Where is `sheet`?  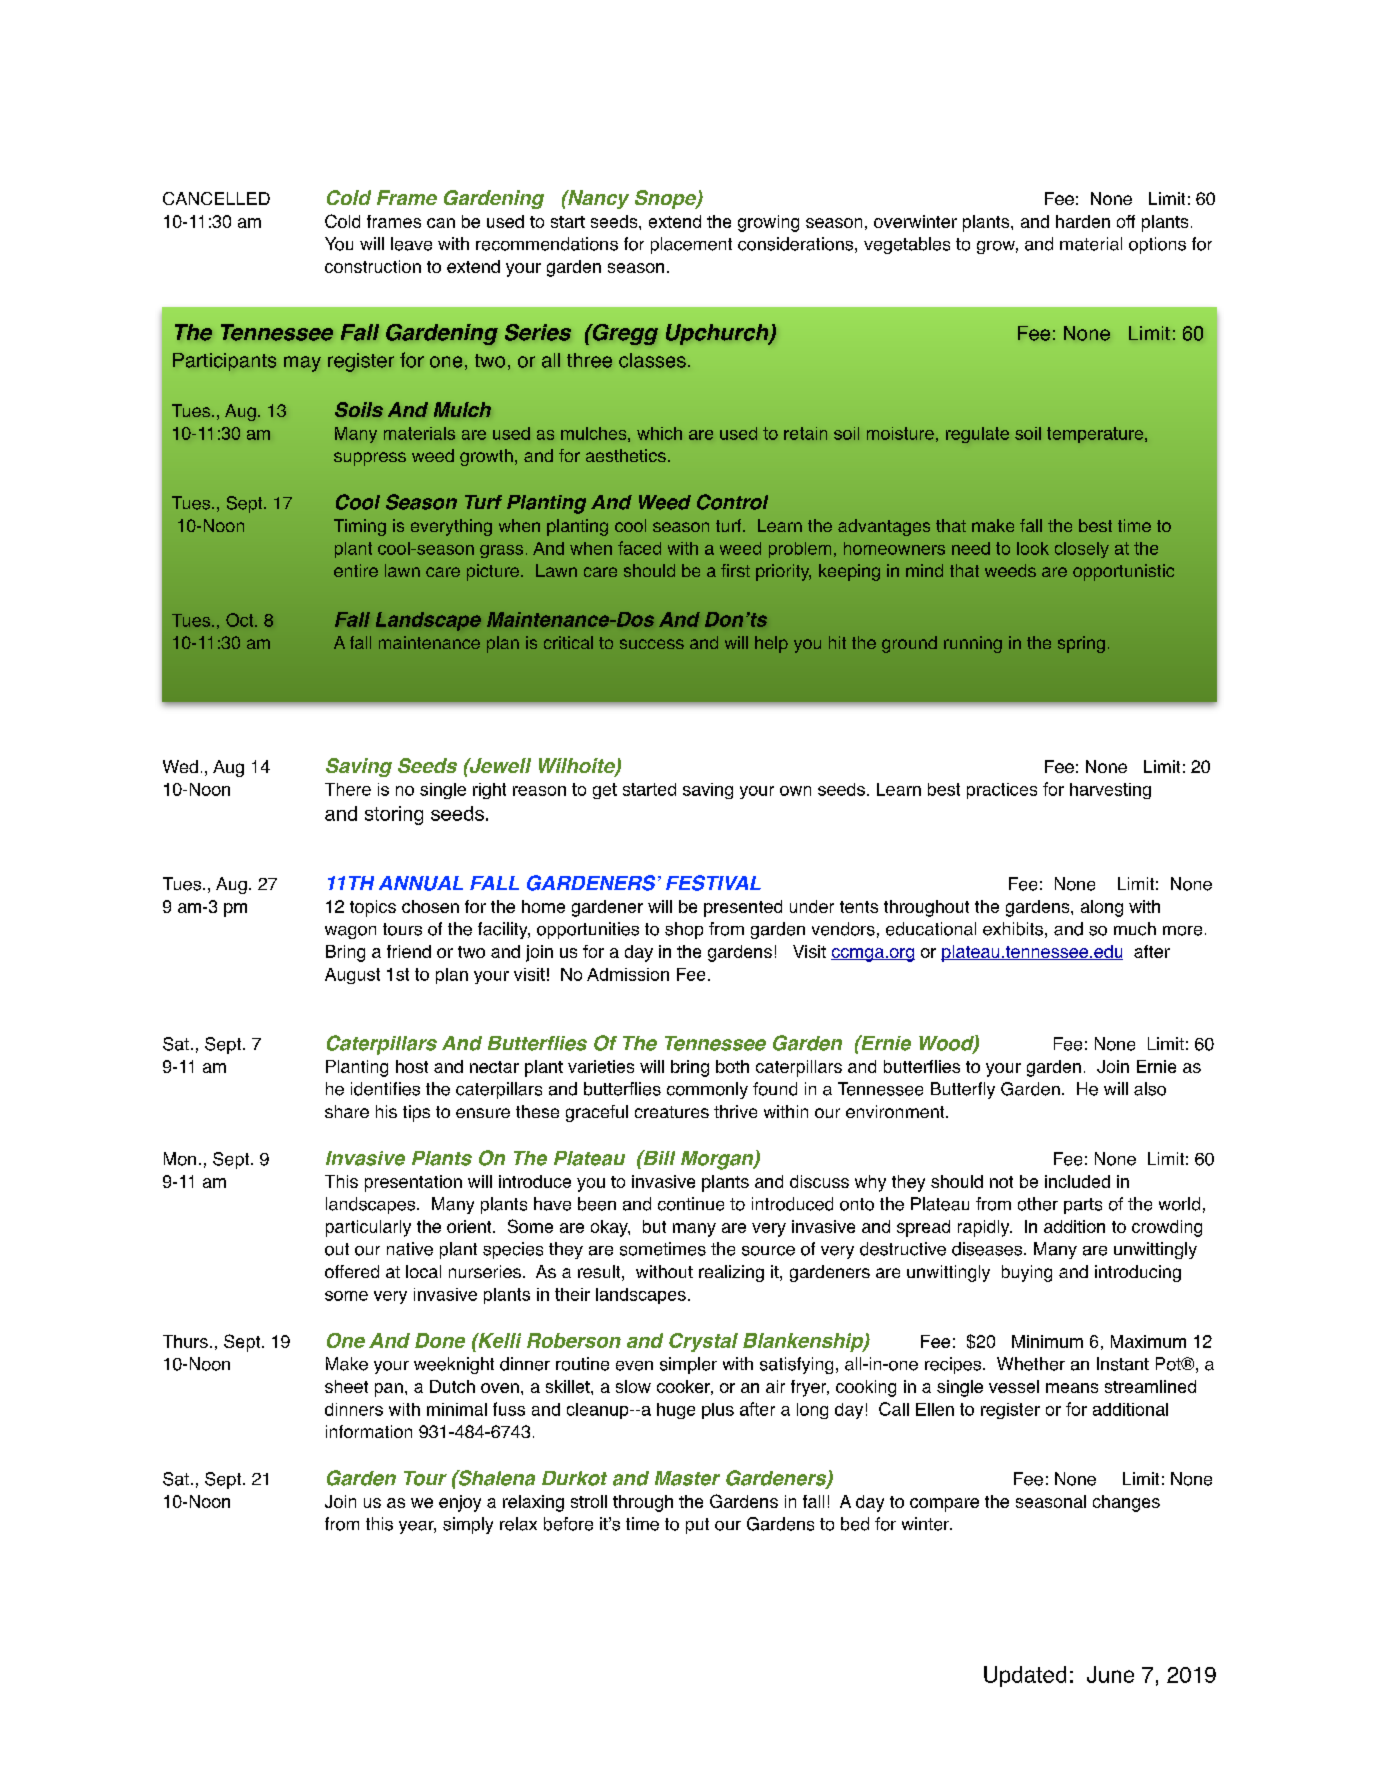 sheet is located at coordinates (346, 1386).
